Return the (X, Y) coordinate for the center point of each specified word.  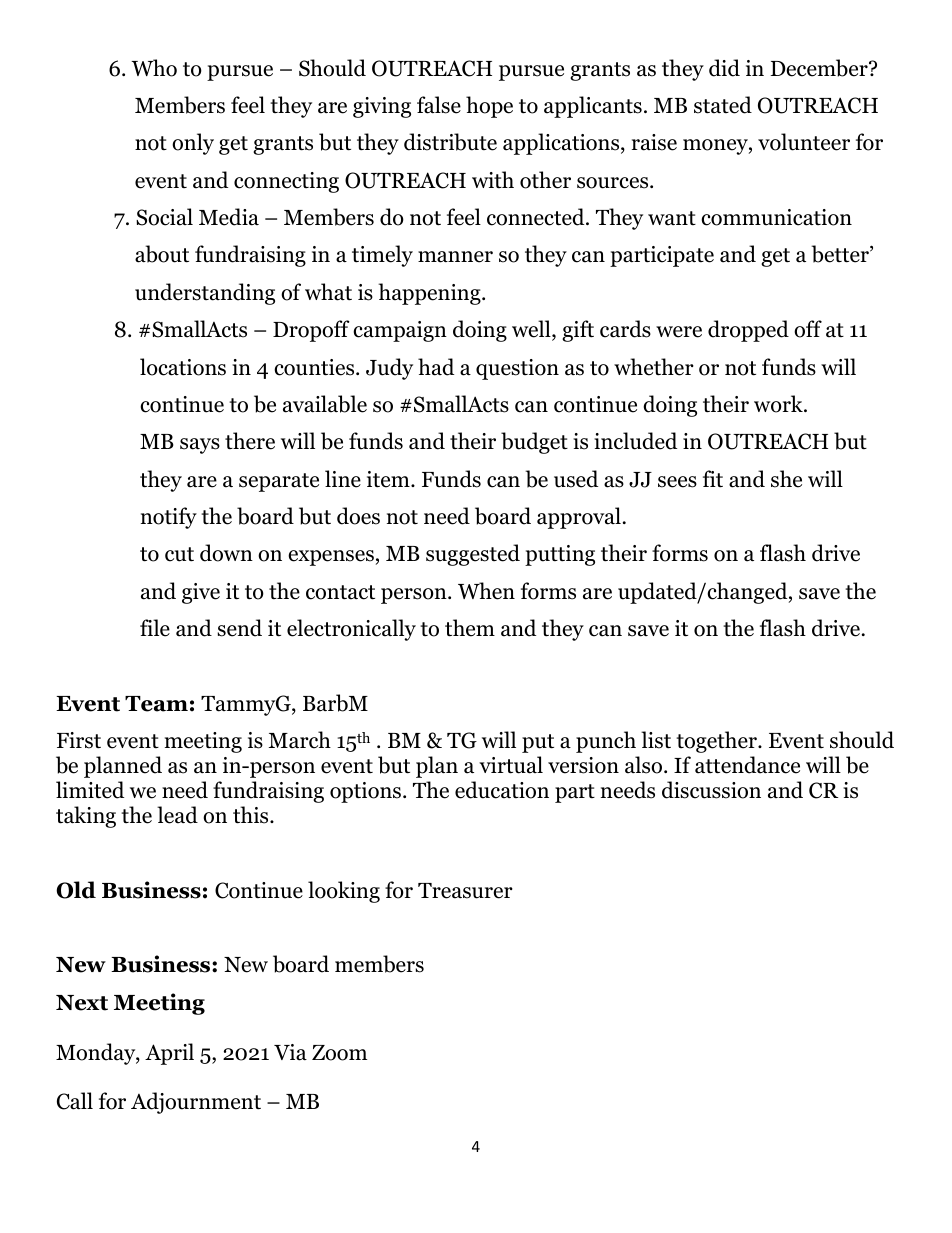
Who (154, 68)
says (200, 446)
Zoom (339, 1053)
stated (723, 105)
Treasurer (465, 891)
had (436, 367)
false (439, 105)
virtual (511, 765)
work (779, 404)
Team (156, 704)
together (717, 742)
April (169, 1054)
